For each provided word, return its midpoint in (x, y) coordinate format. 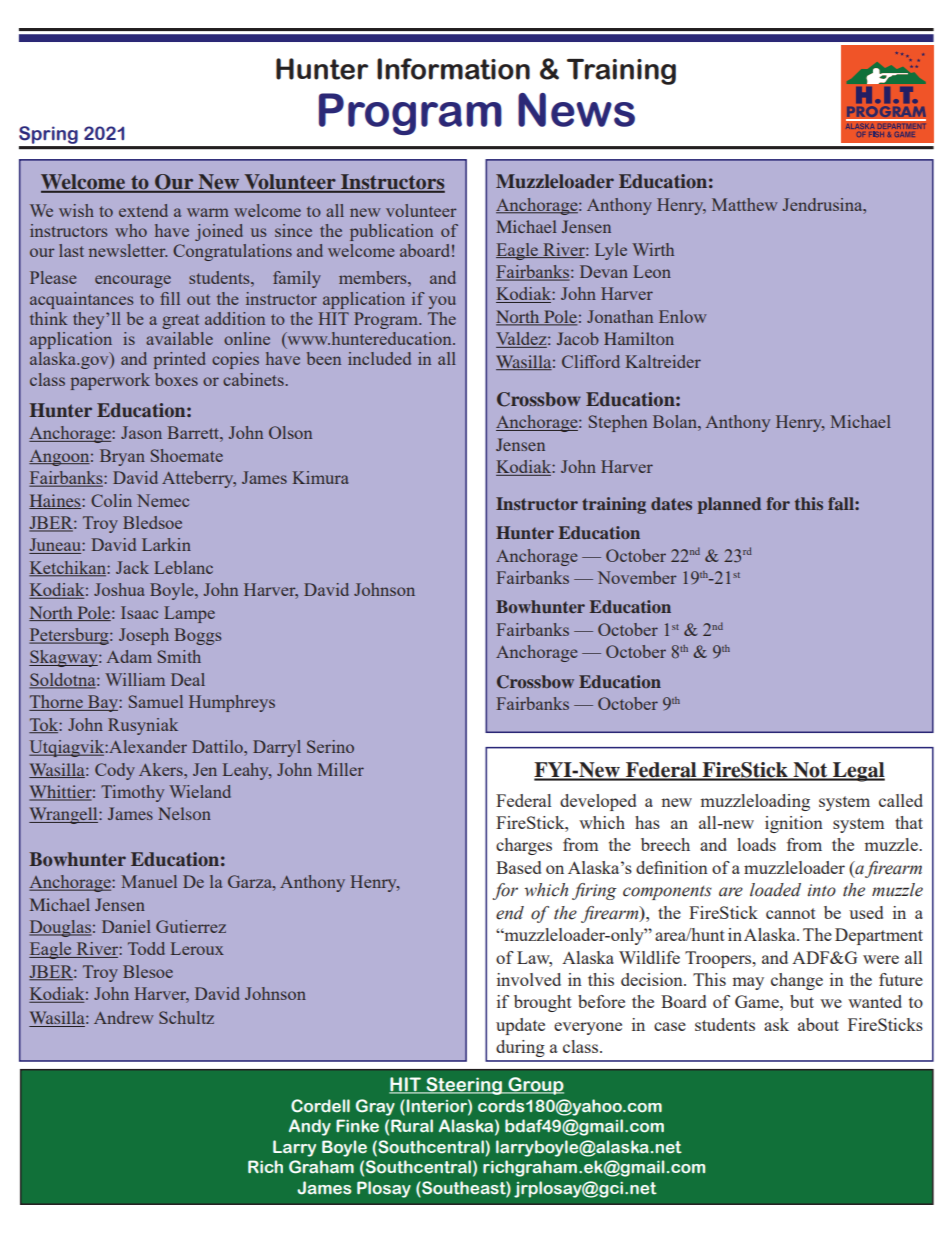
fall (842, 503)
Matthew (745, 204)
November (637, 577)
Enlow (683, 316)
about (818, 1024)
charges (524, 846)
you (442, 302)
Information (453, 69)
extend (143, 210)
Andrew (124, 1017)
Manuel (149, 881)
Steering (464, 1086)
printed (179, 360)
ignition (794, 824)
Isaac (139, 612)
